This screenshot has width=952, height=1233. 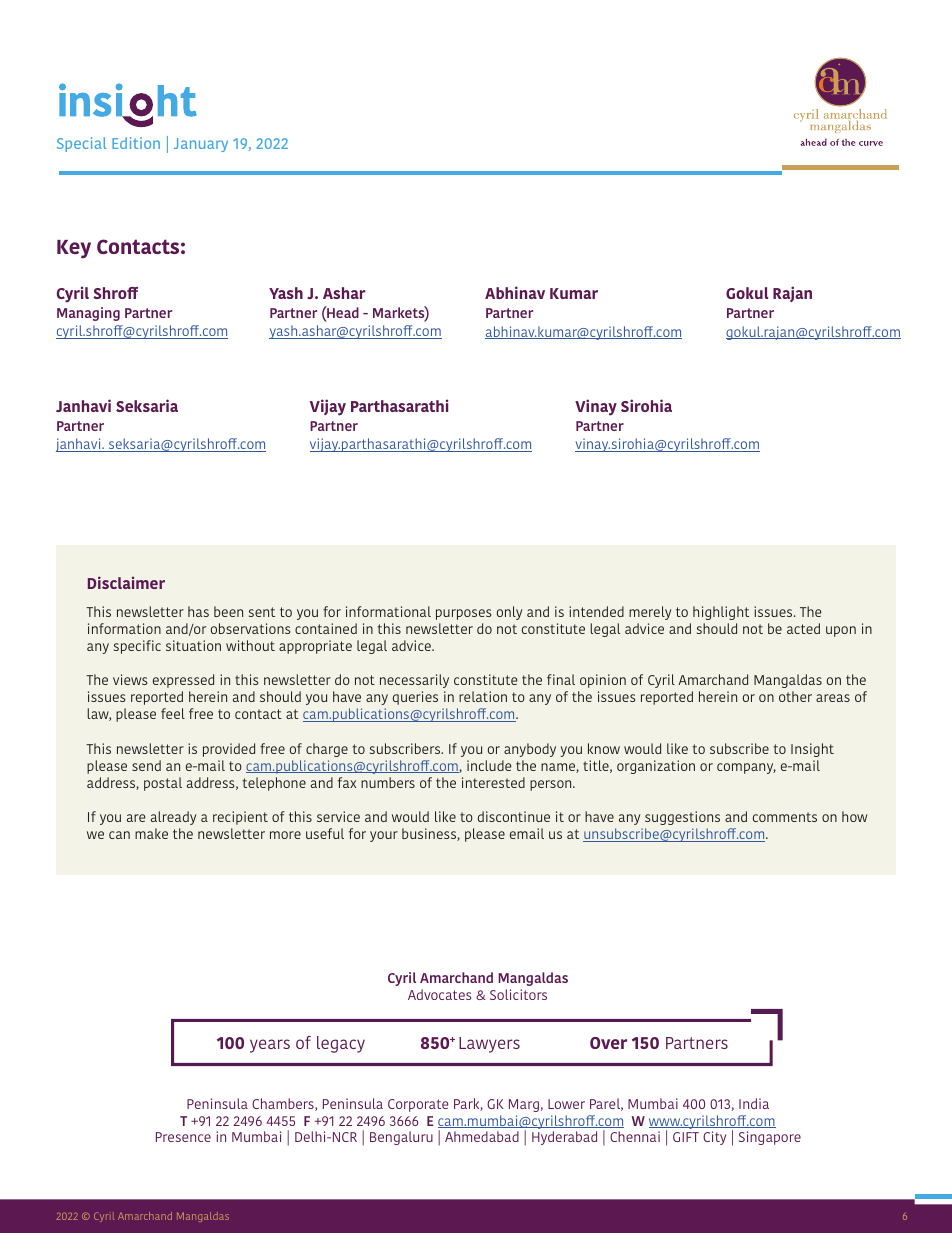 I want to click on only, so click(x=509, y=613).
